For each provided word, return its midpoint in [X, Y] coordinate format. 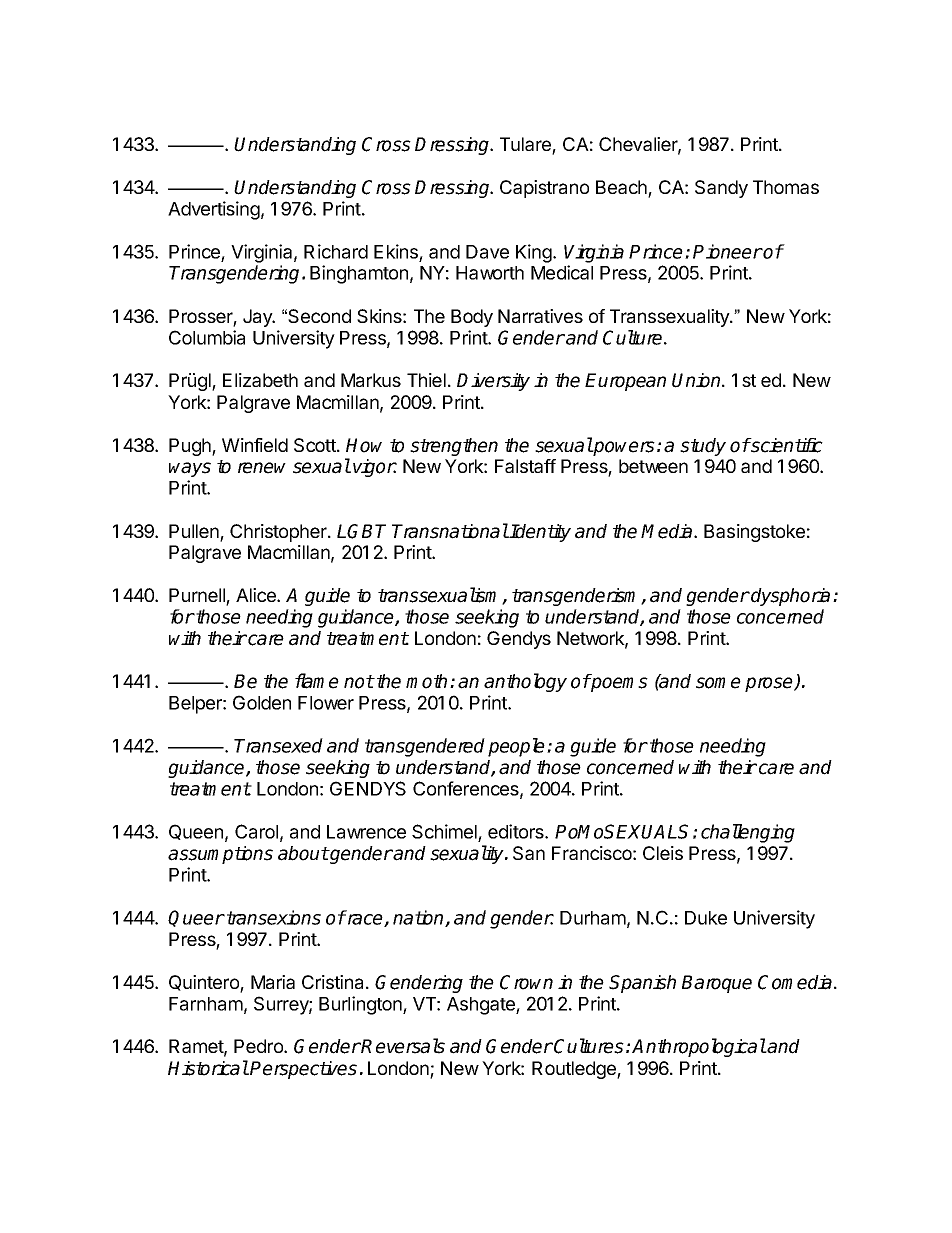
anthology [525, 682]
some [718, 683]
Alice [257, 595]
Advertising [214, 210]
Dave [487, 252]
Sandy [721, 189]
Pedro [259, 1046]
